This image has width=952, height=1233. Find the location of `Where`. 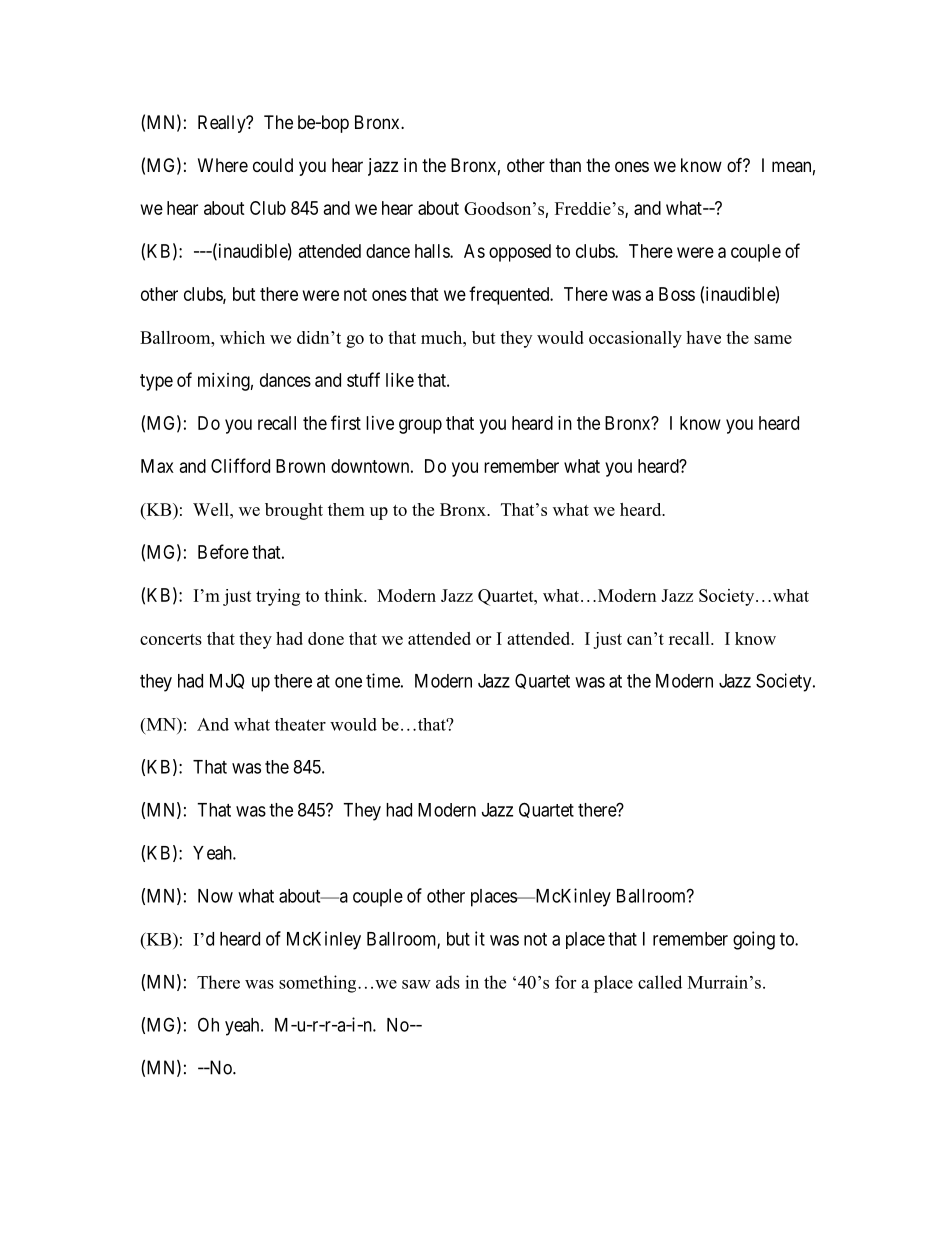

Where is located at coordinates (223, 165).
